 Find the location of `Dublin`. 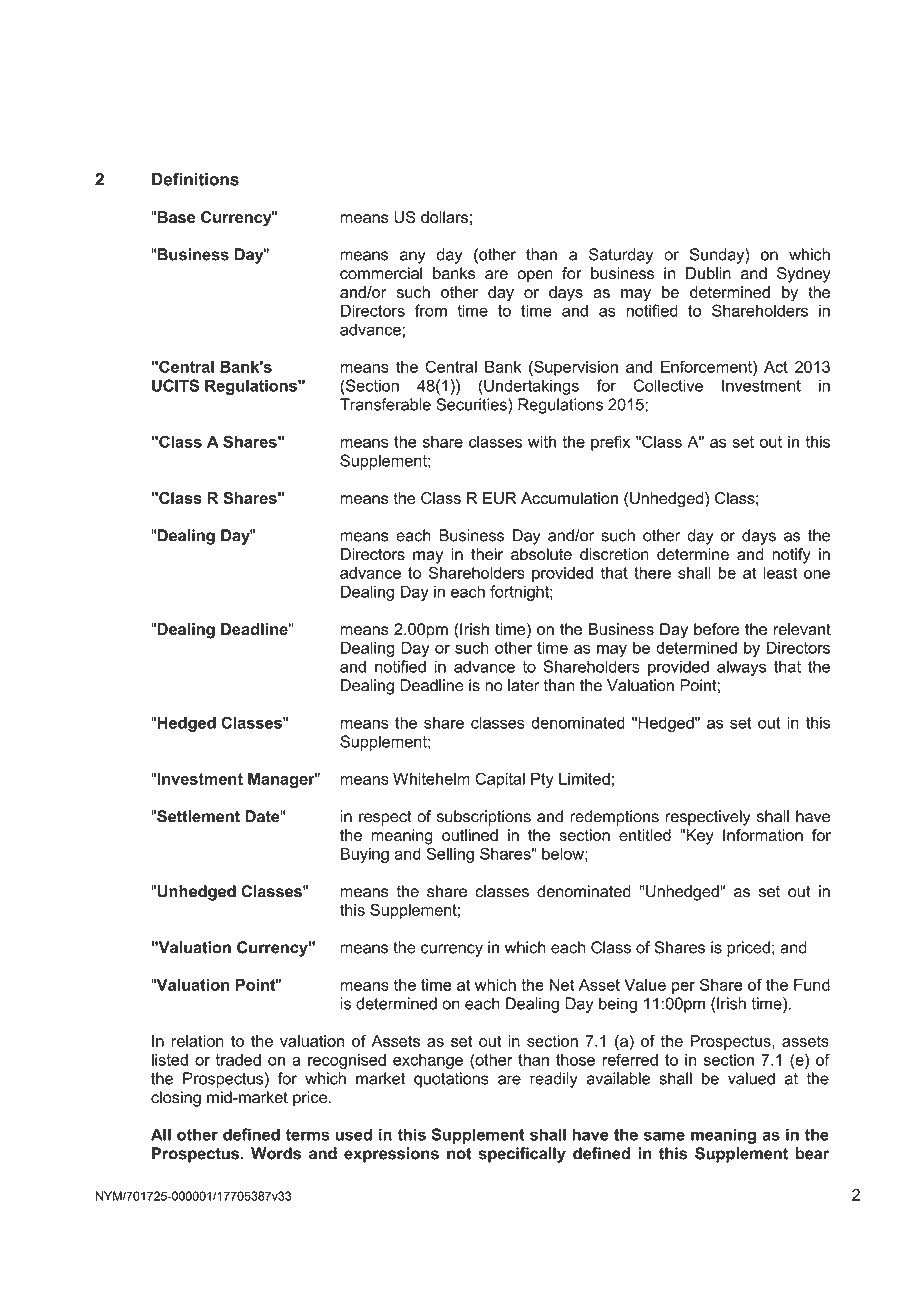

Dublin is located at coordinates (708, 273).
